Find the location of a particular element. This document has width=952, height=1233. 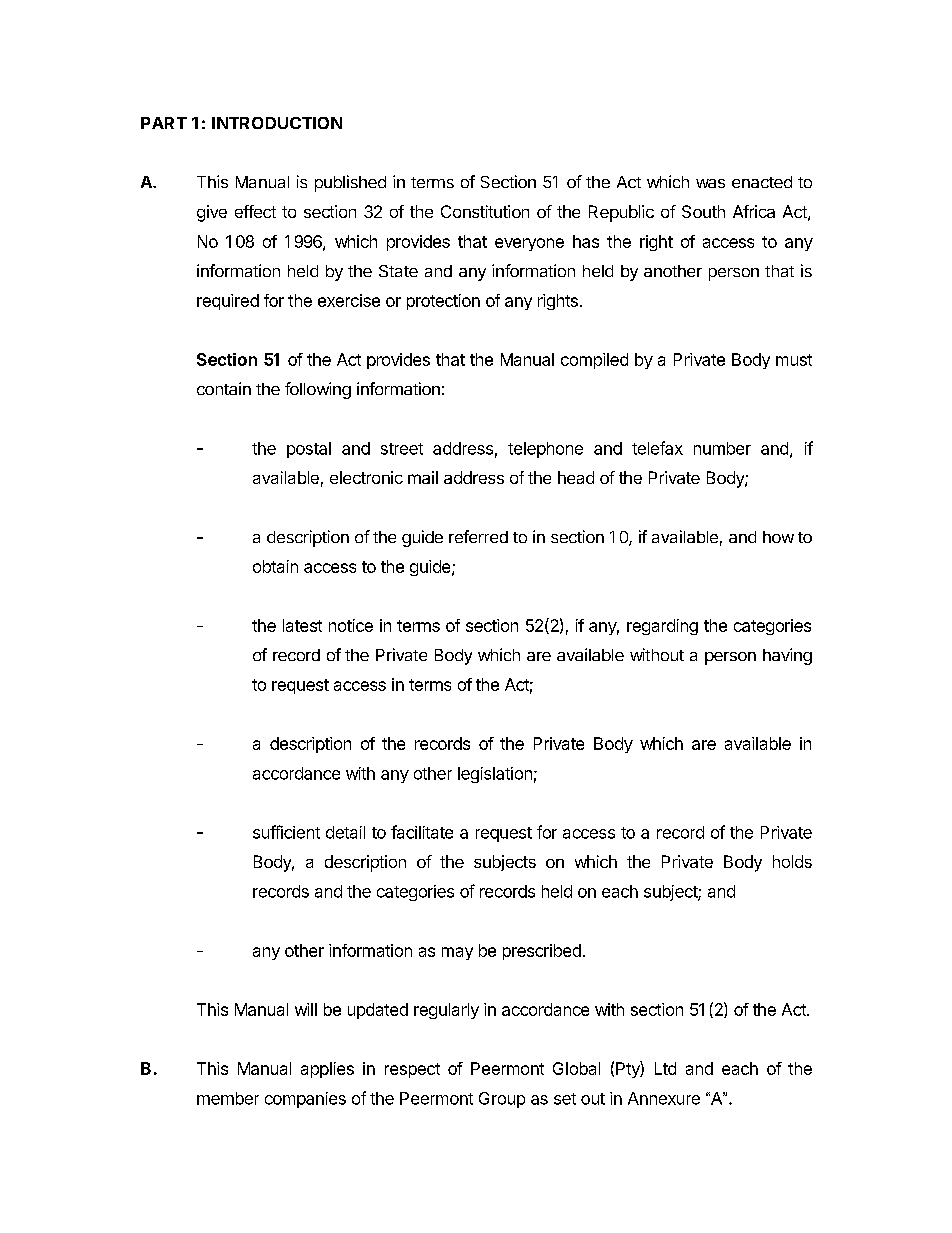

regarding is located at coordinates (662, 627).
